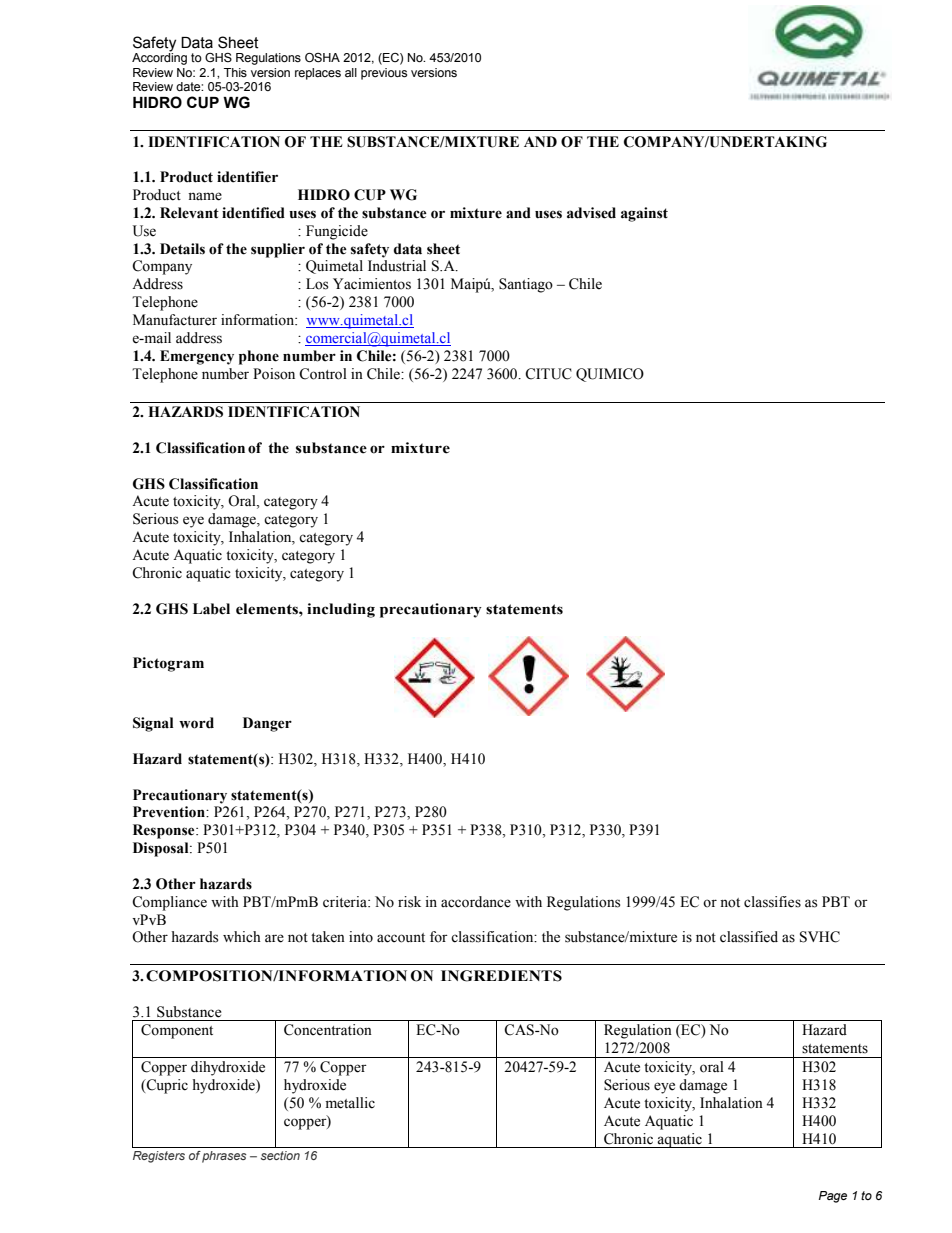  What do you see at coordinates (323, 374) in the image?
I see `Control` at bounding box center [323, 374].
